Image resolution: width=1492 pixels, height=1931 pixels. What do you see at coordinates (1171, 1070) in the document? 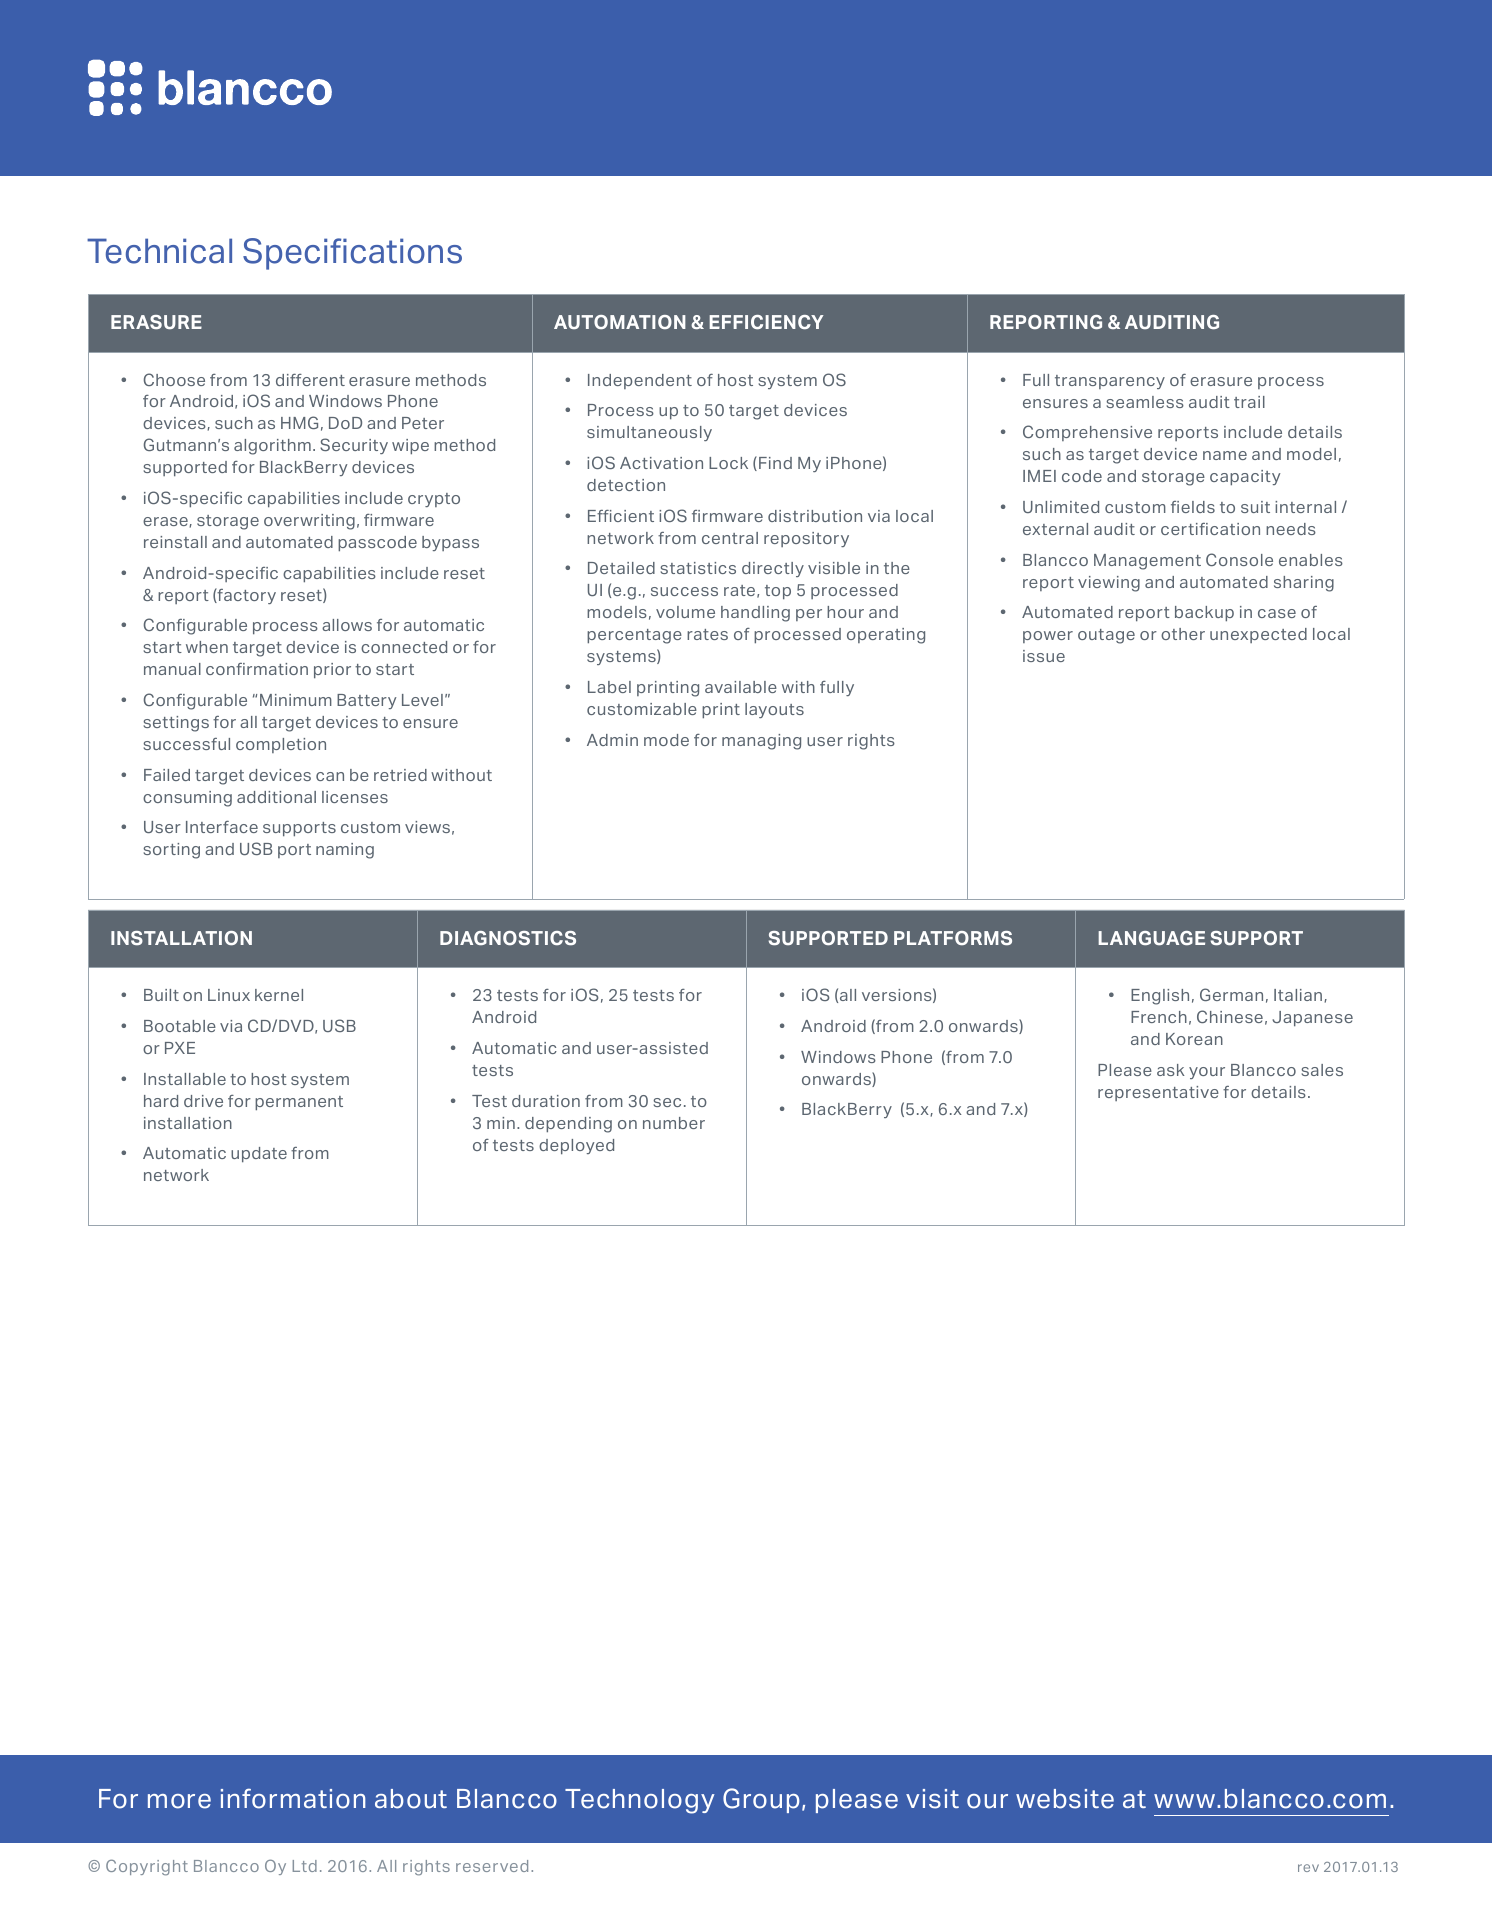
I see `ask` at bounding box center [1171, 1070].
